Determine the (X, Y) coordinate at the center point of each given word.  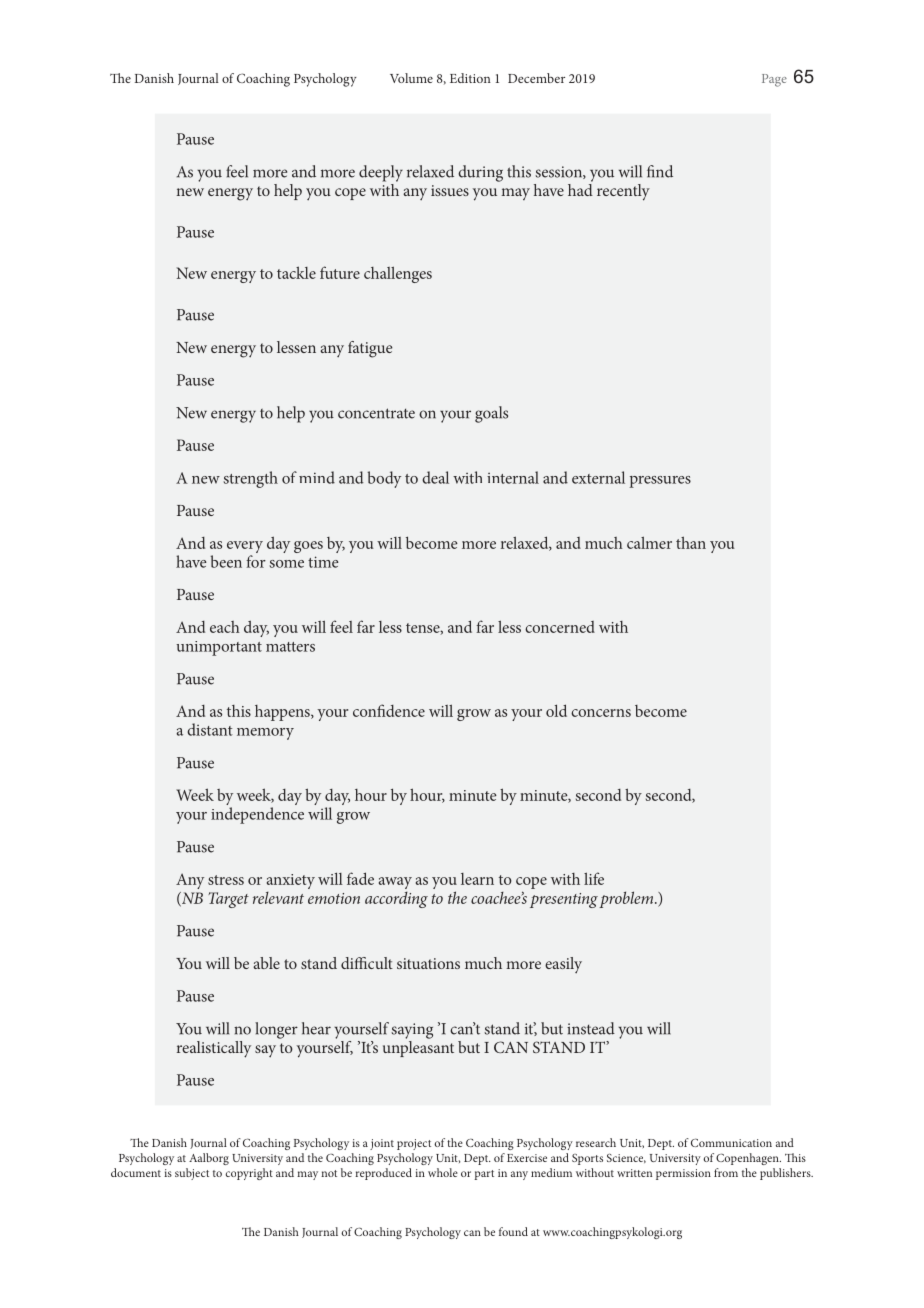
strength (250, 479)
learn (477, 879)
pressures (660, 482)
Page (774, 80)
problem (627, 899)
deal (435, 477)
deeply (381, 173)
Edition (470, 78)
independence (257, 815)
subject (192, 1174)
